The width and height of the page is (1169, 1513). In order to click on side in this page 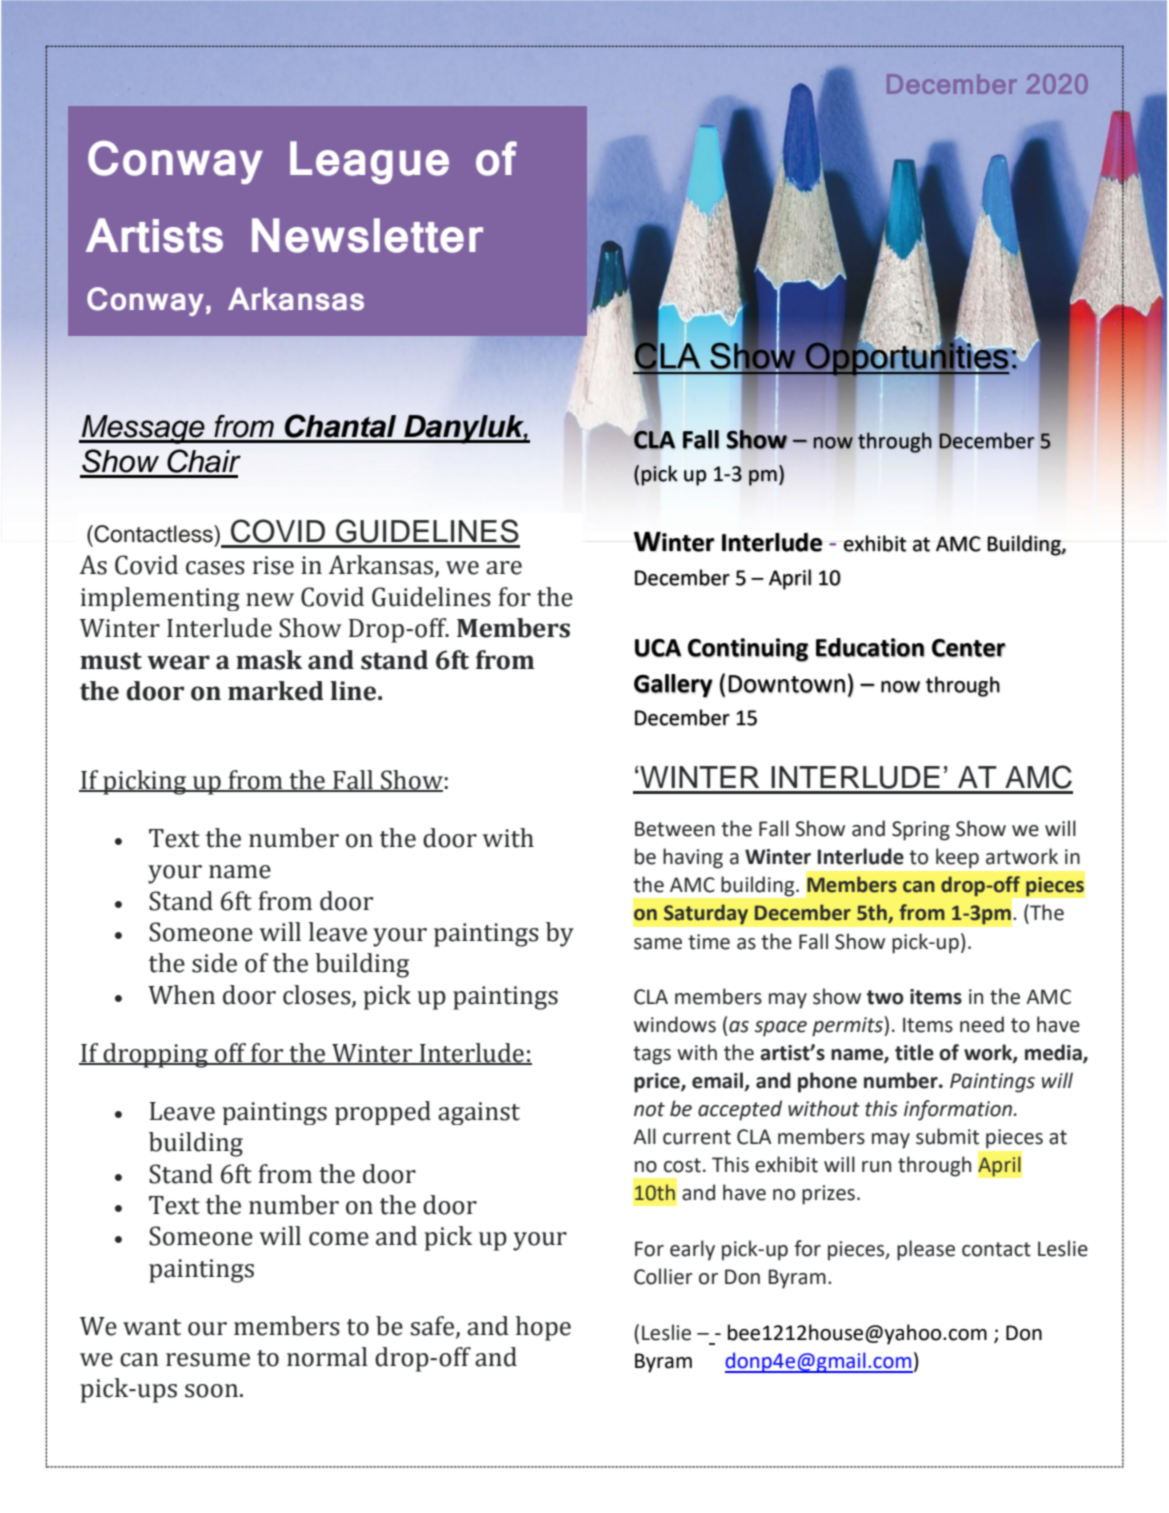, I will do `click(214, 963)`.
